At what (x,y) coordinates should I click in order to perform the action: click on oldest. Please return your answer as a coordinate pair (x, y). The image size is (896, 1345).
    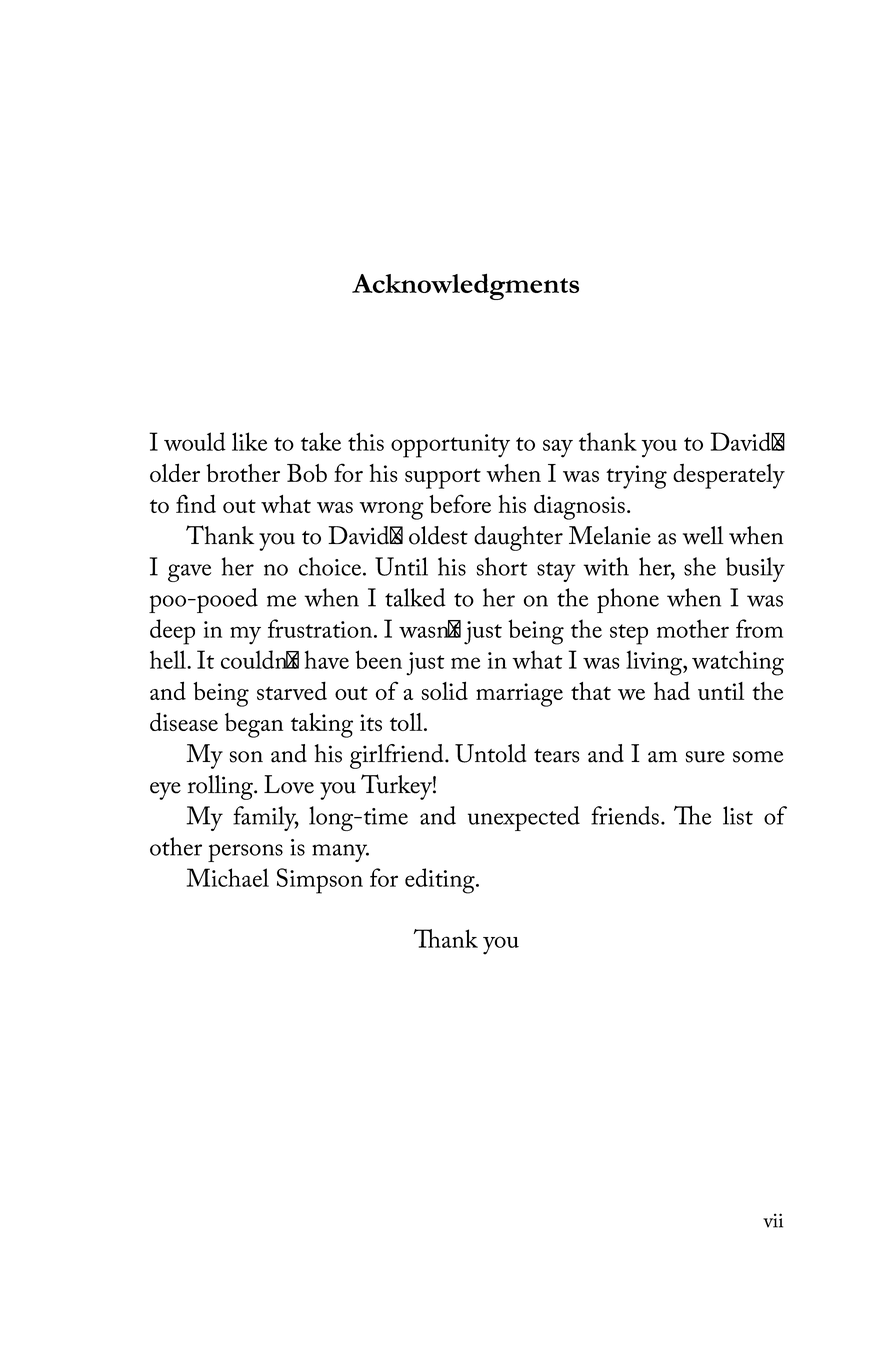
    Looking at the image, I should click on (438, 535).
